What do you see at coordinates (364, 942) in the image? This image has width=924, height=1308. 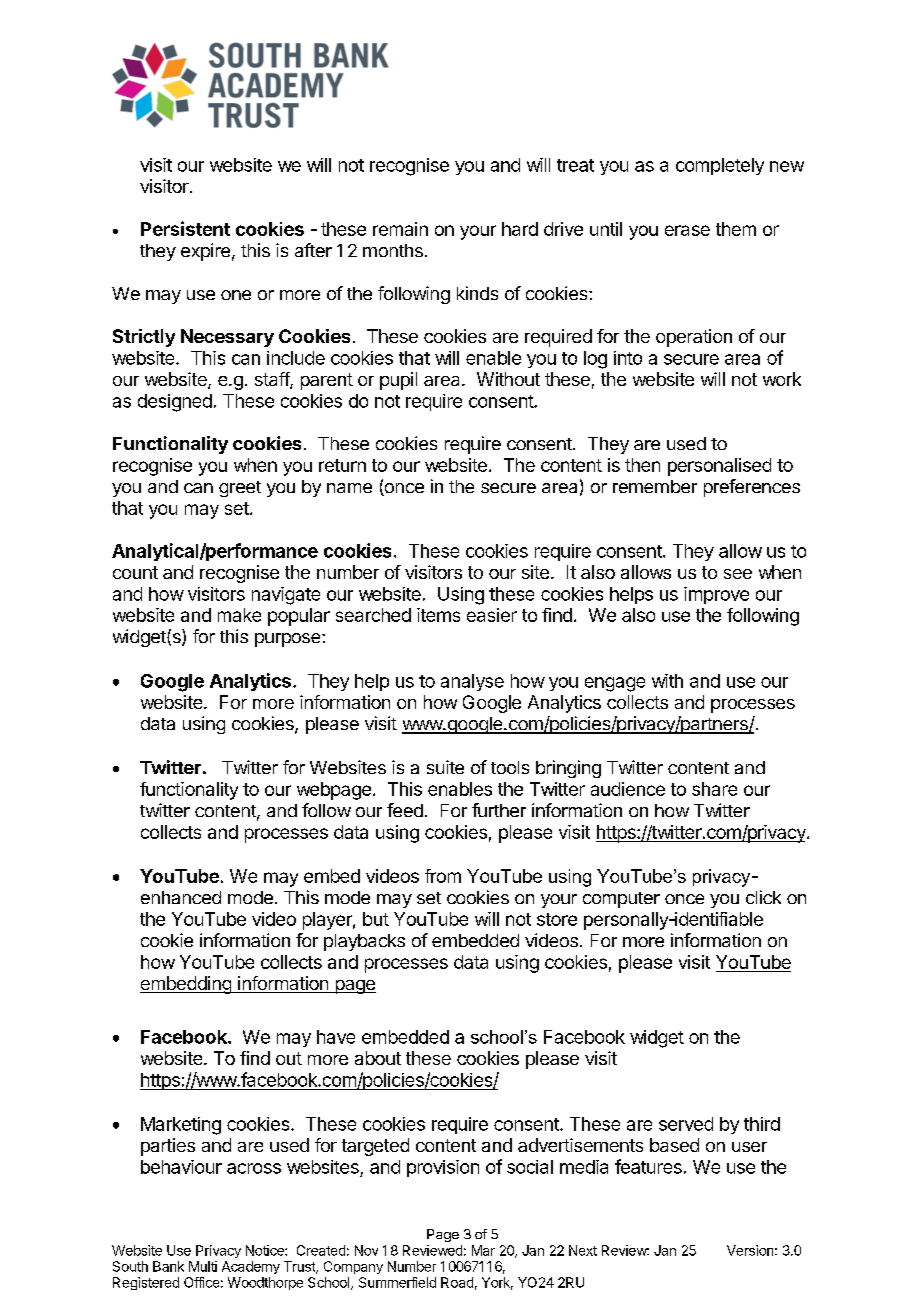 I see `playbacks` at bounding box center [364, 942].
